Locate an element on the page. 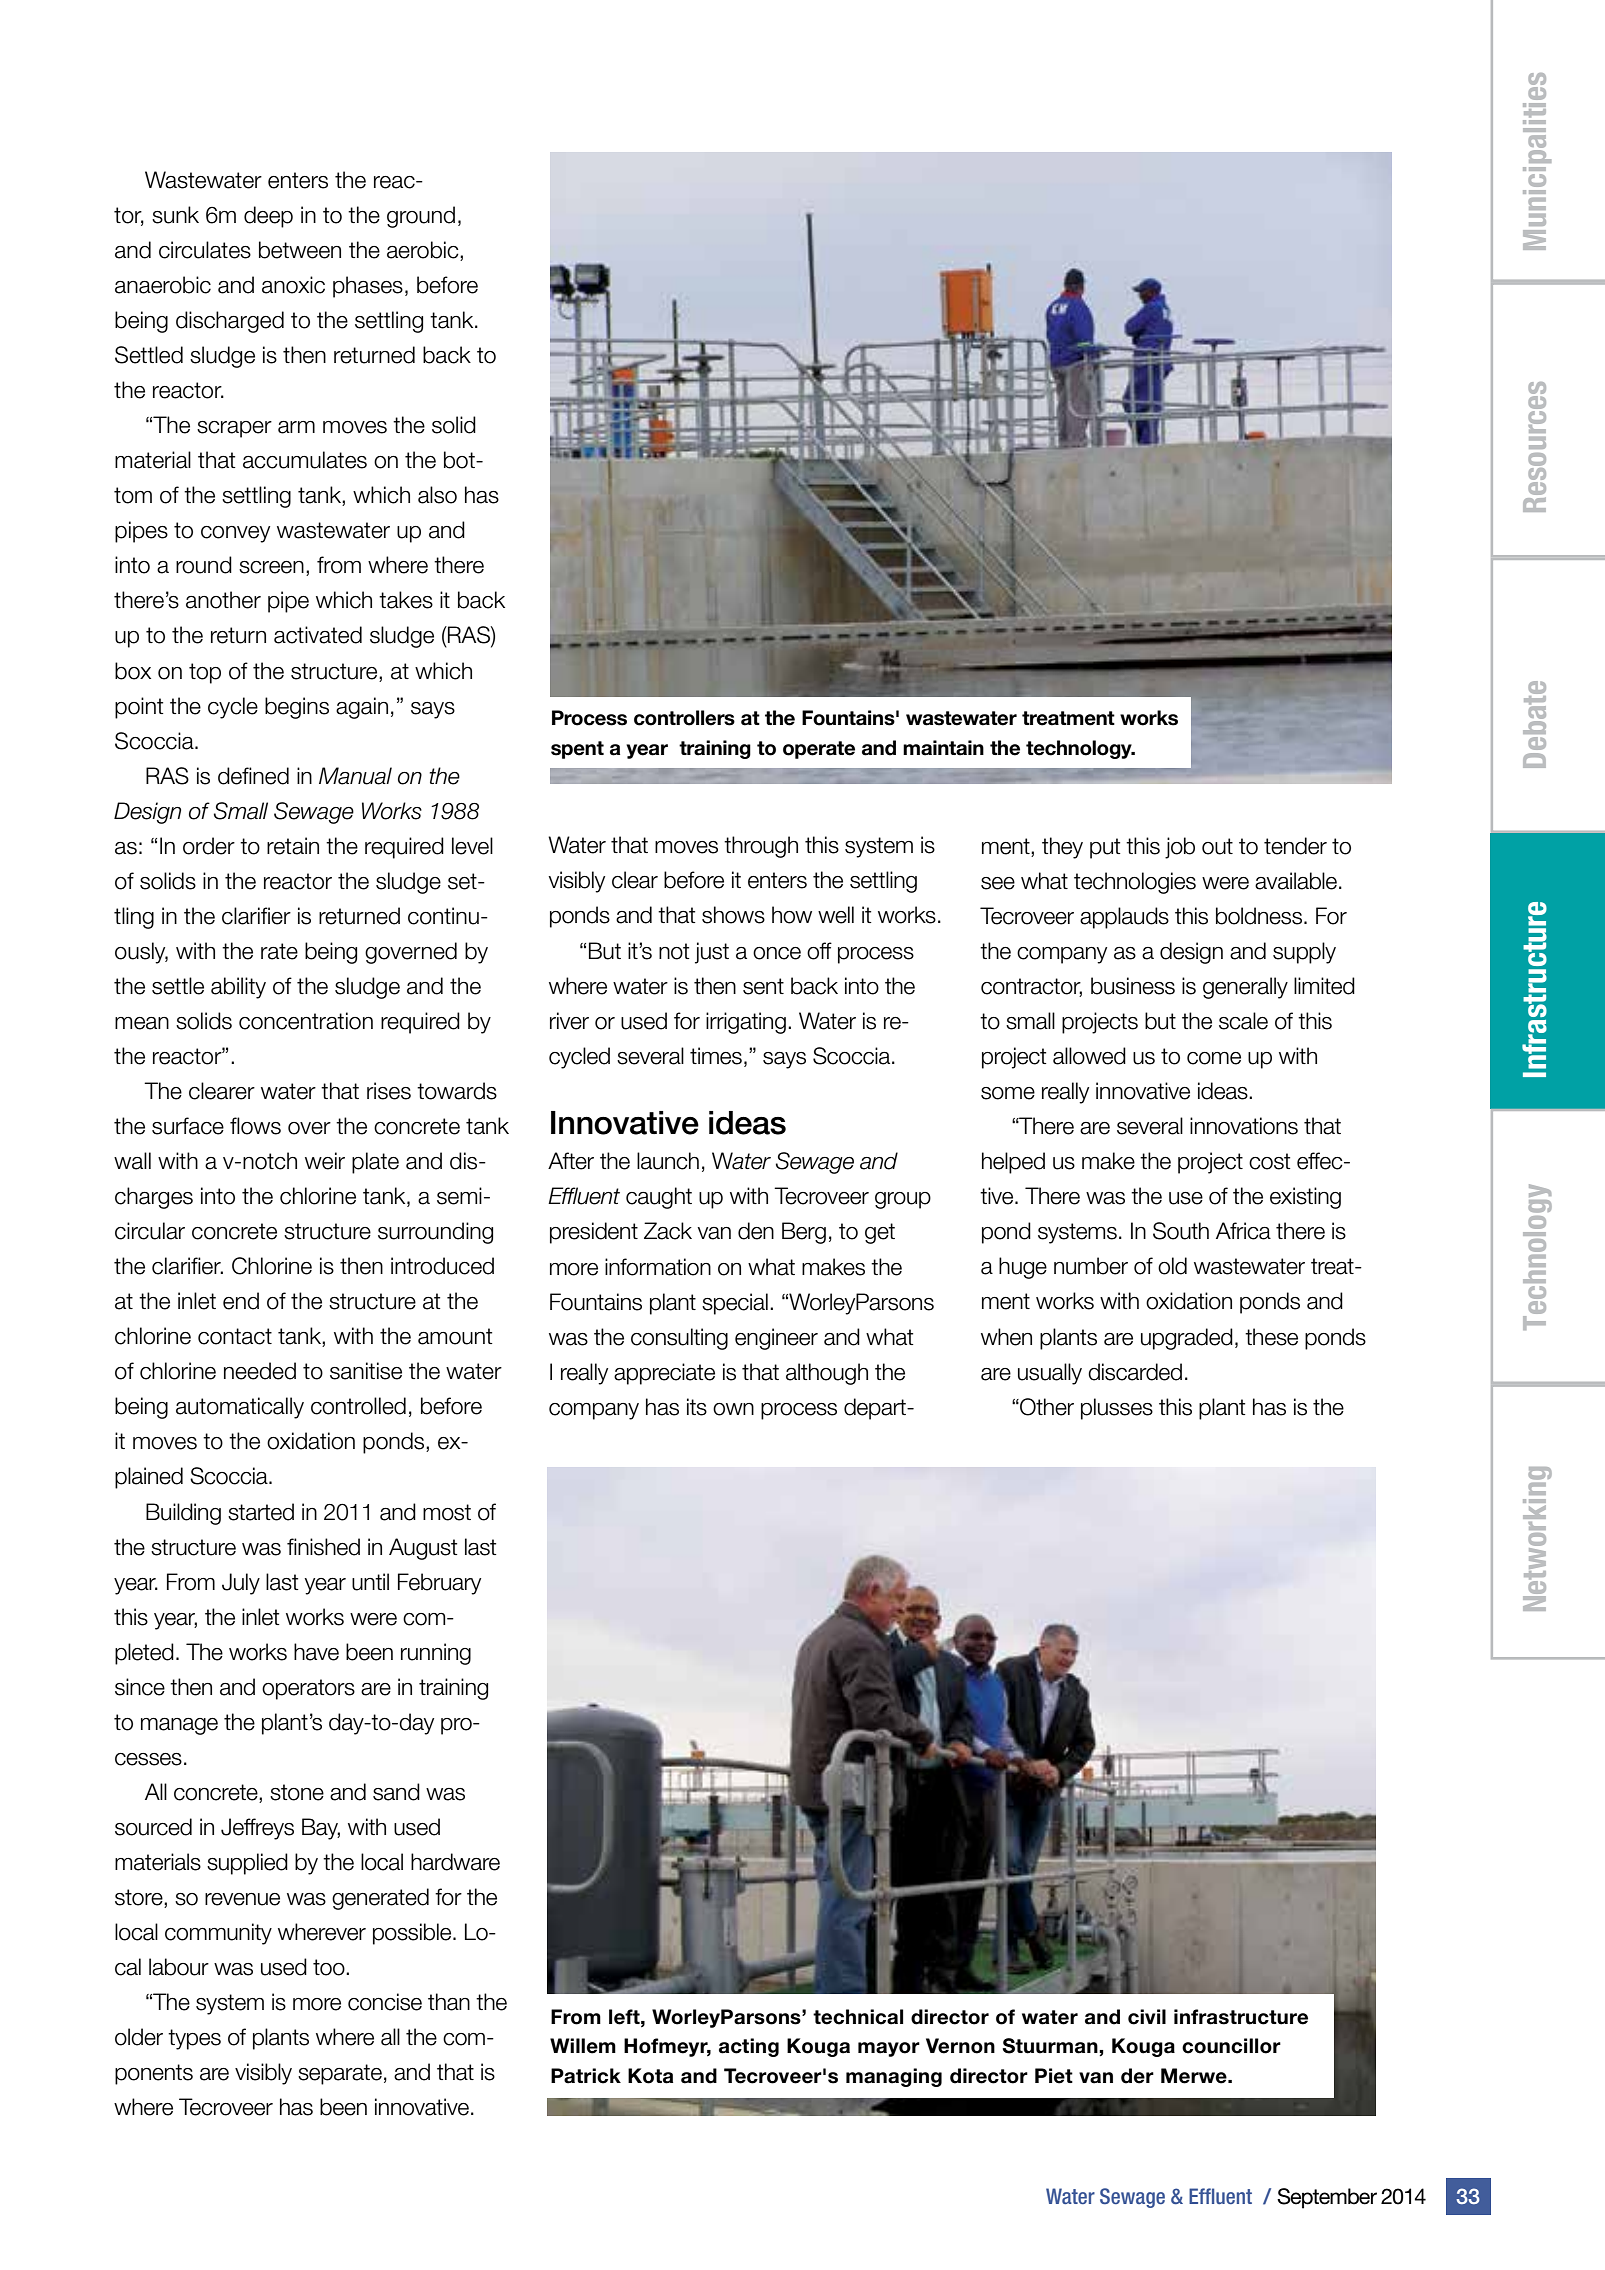 This document has height=2270, width=1605. through is located at coordinates (761, 847).
